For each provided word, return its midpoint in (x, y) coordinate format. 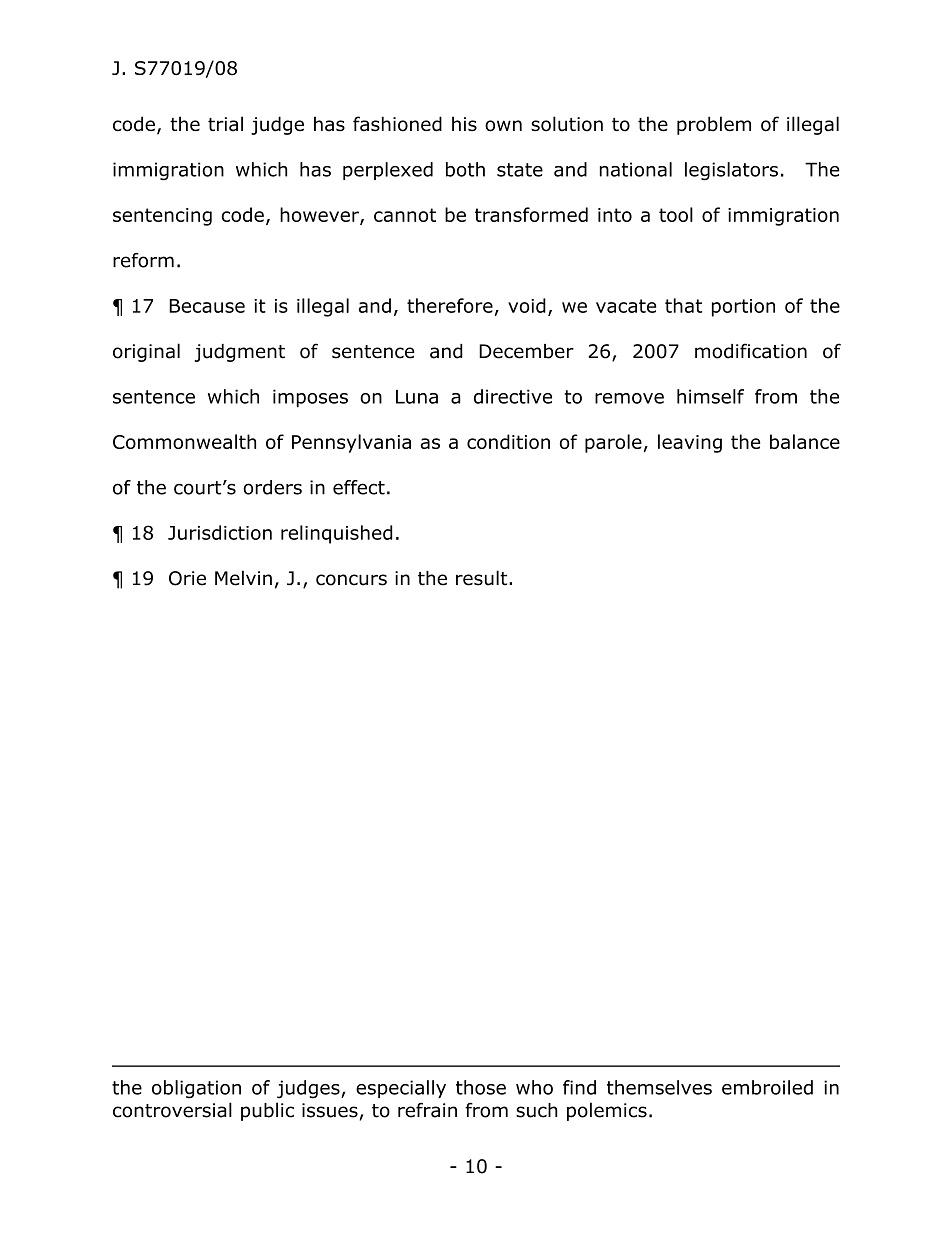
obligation (196, 1089)
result (483, 578)
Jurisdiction (220, 532)
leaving (690, 443)
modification (751, 351)
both (465, 169)
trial (225, 124)
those (481, 1087)
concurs (351, 580)
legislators (731, 171)
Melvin (243, 578)
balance (805, 441)
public (267, 1111)
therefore (450, 305)
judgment (239, 353)
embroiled (767, 1087)
